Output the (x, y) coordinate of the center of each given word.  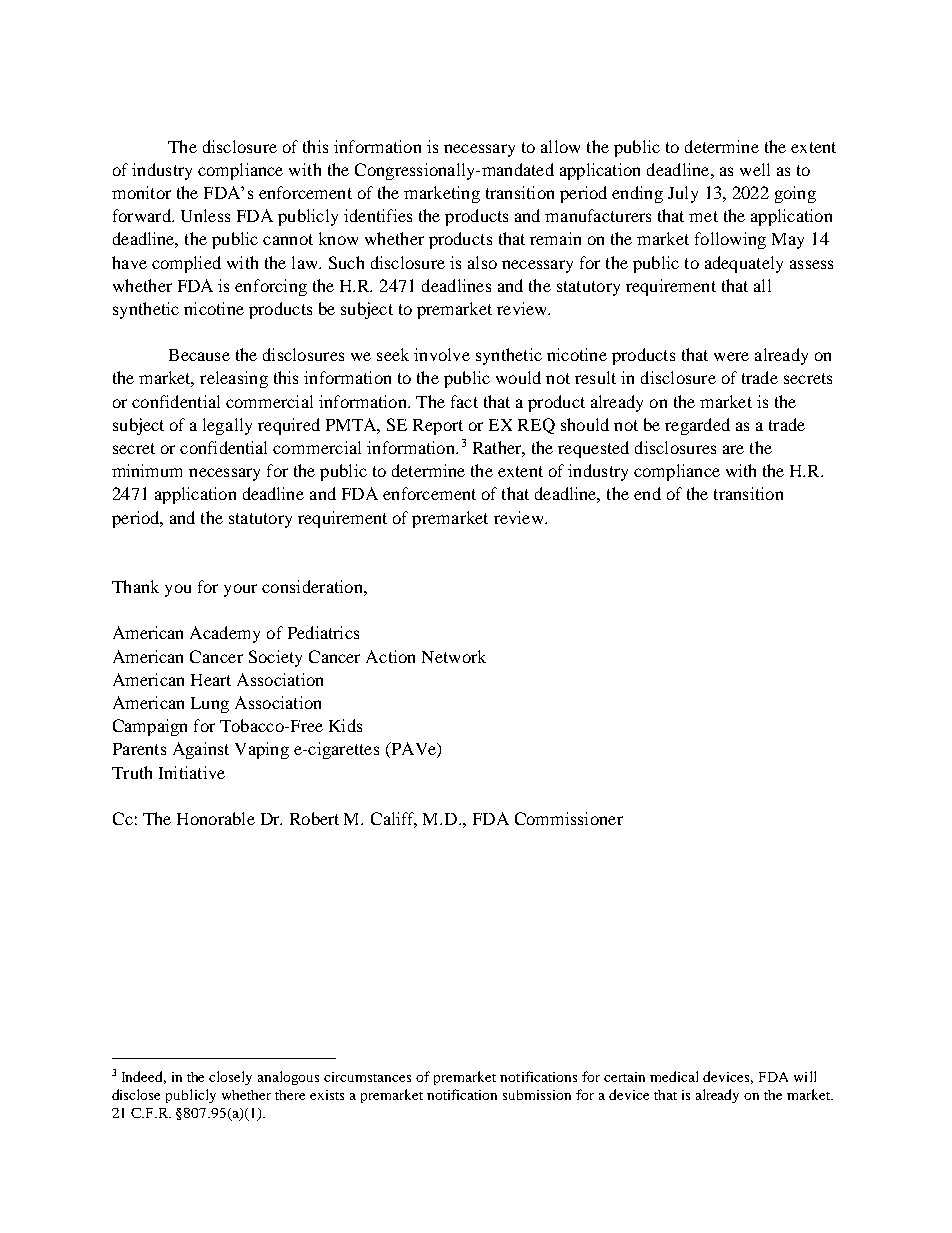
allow (560, 146)
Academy (225, 634)
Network (454, 656)
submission (537, 1095)
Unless (205, 215)
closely (230, 1078)
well (755, 169)
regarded (697, 426)
